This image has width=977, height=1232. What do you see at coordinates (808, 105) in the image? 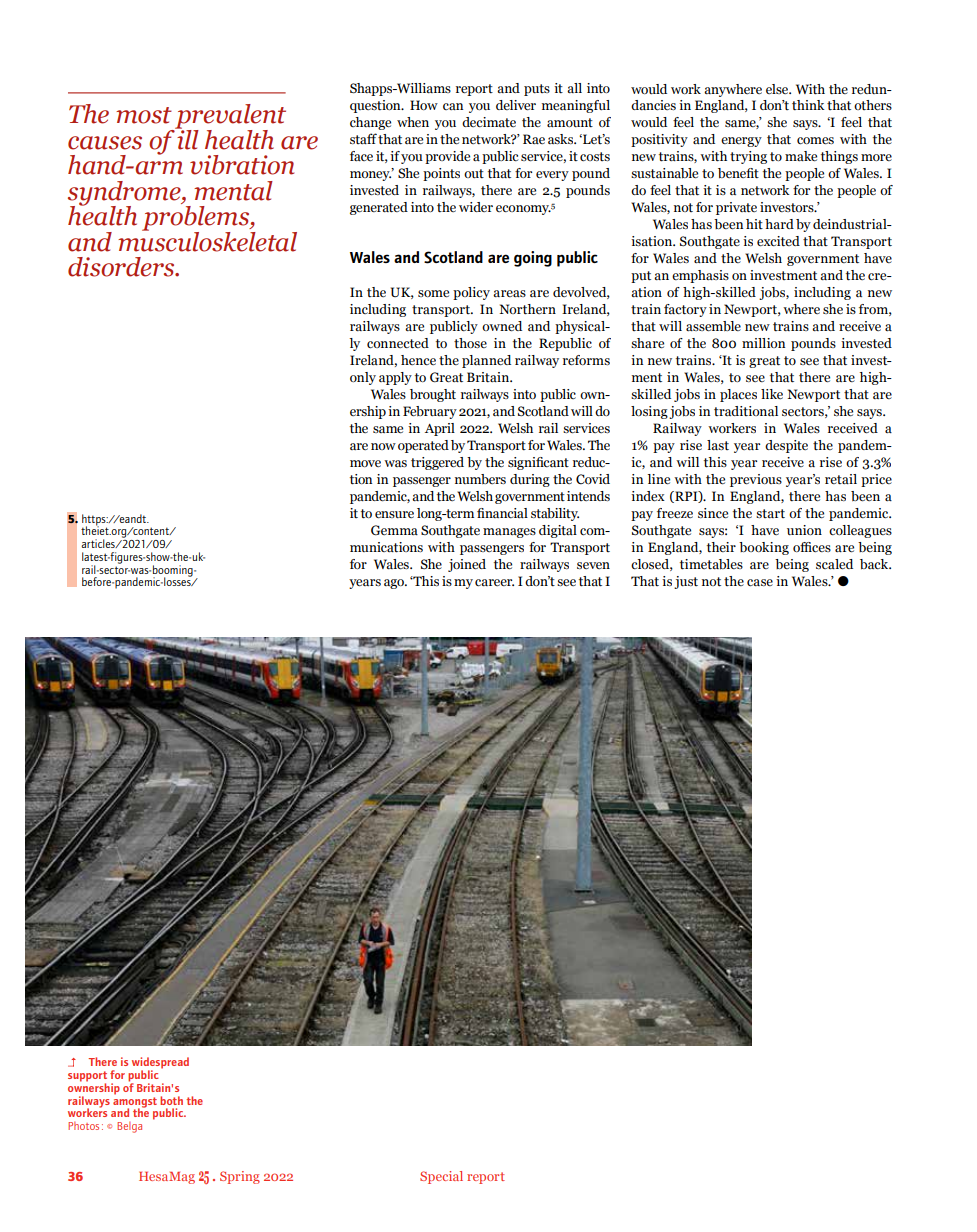
I see `think` at bounding box center [808, 105].
